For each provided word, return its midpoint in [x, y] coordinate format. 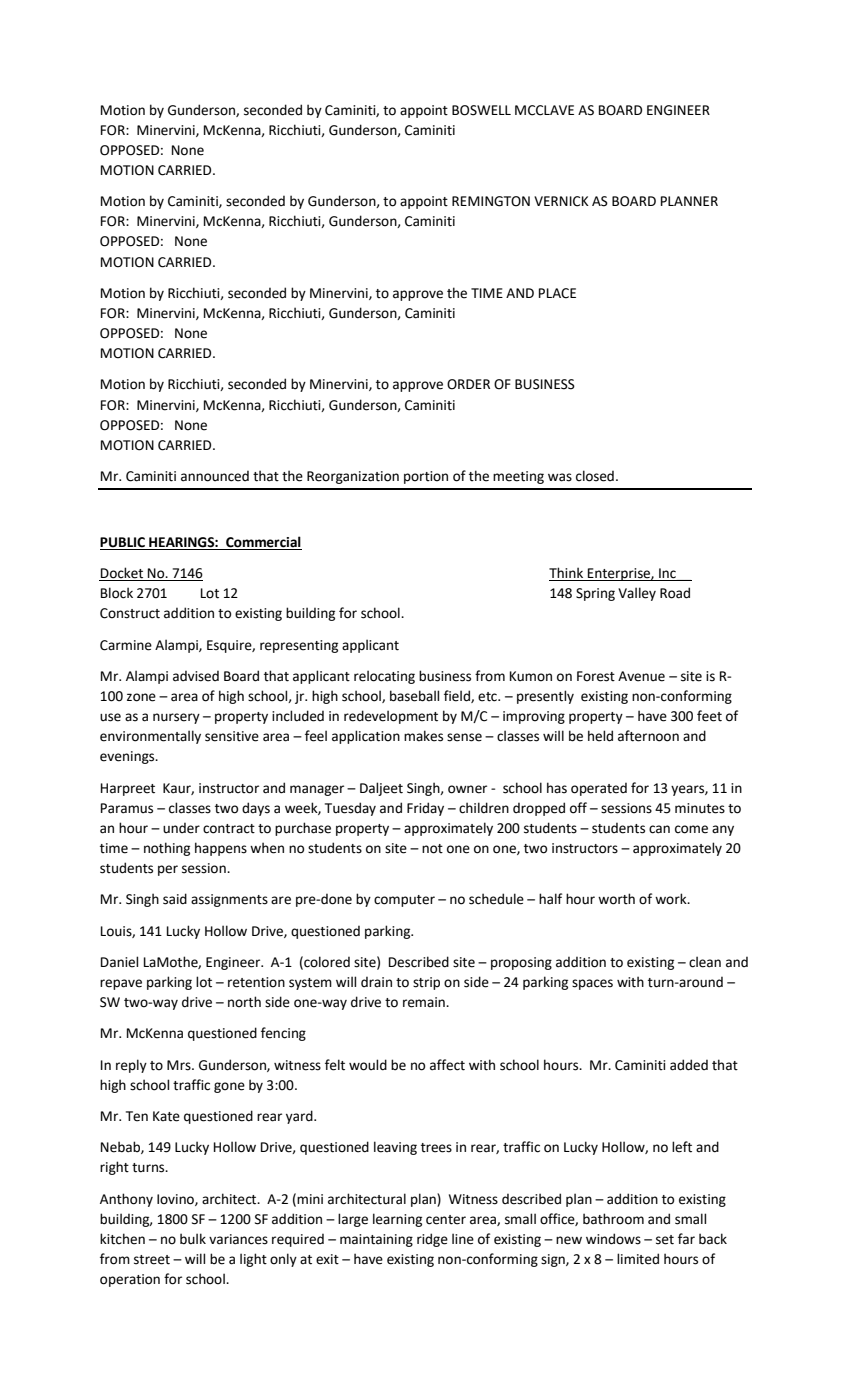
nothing [167, 849]
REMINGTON [491, 201]
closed [595, 476]
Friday [425, 809]
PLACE [557, 293]
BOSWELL [481, 110]
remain [425, 1002]
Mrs [180, 1065]
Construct [130, 613]
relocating [384, 677]
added [689, 1065]
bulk [193, 1239]
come [691, 829]
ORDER [468, 384]
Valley [637, 594]
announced [215, 476]
